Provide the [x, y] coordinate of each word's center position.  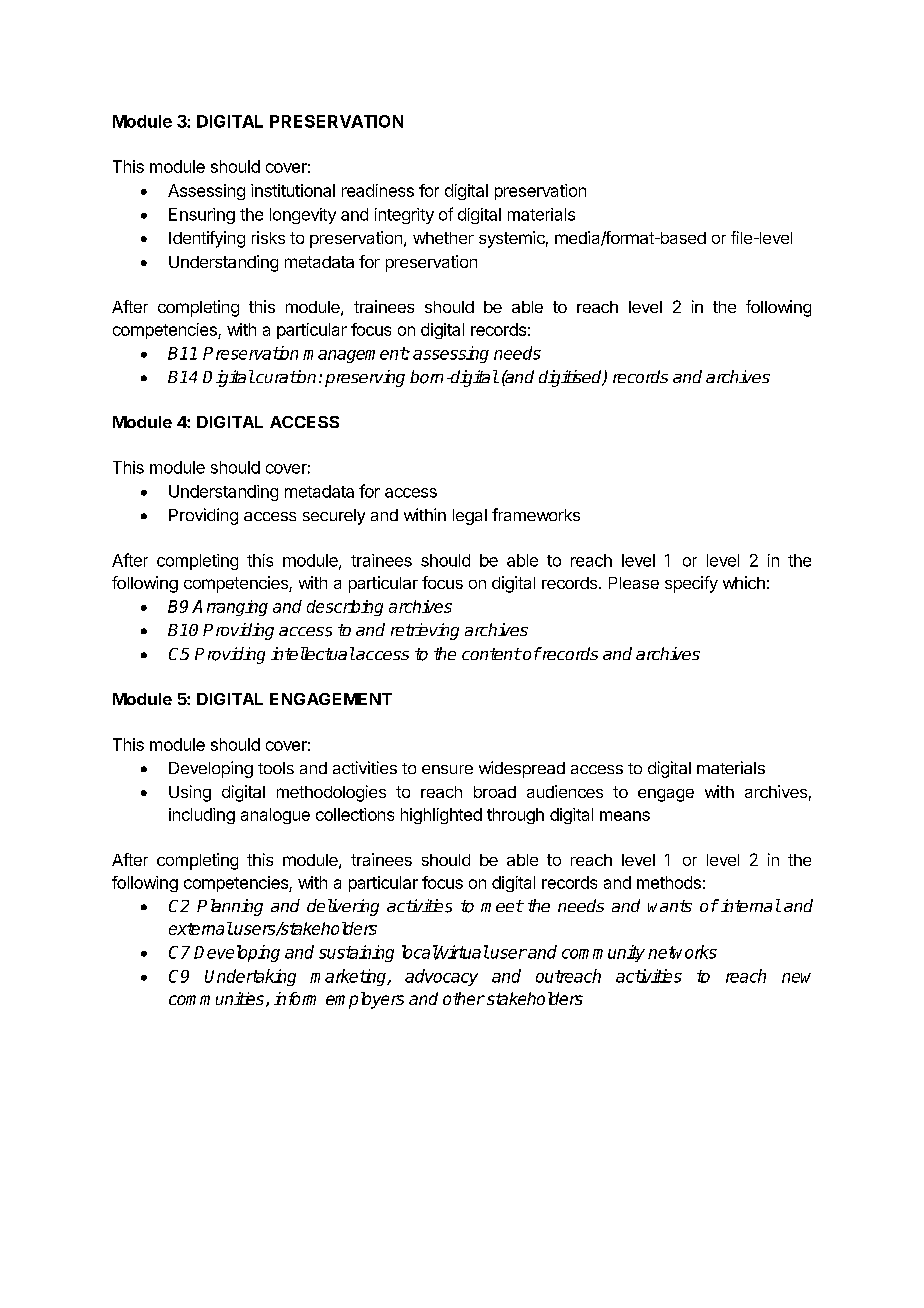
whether [443, 238]
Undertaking [250, 977]
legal [470, 517]
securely [334, 517]
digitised [572, 378]
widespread [522, 769]
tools [276, 768]
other [464, 998]
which [744, 582]
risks [268, 237]
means [625, 816]
